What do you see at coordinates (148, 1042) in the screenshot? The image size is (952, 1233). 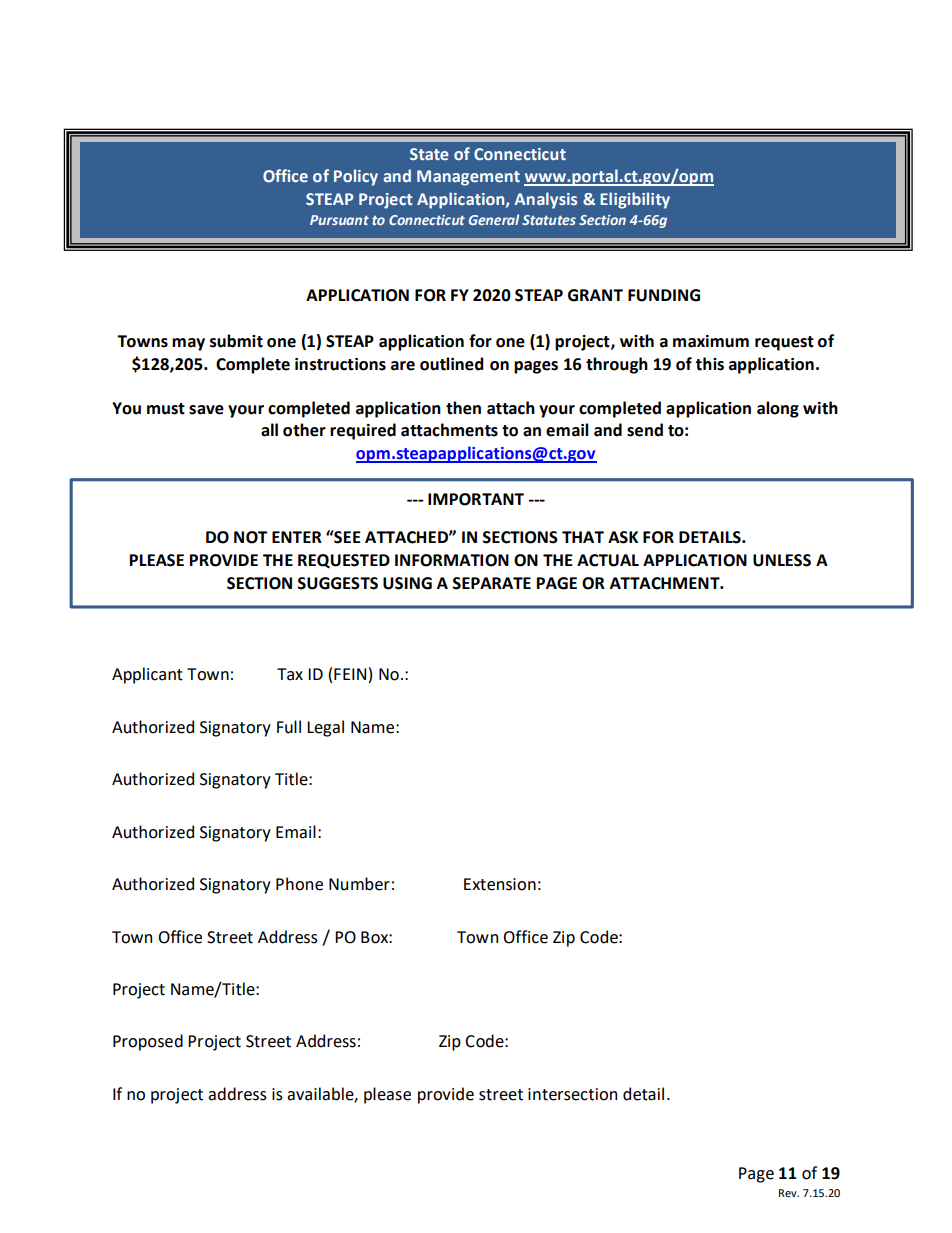 I see `Proposed` at bounding box center [148, 1042].
